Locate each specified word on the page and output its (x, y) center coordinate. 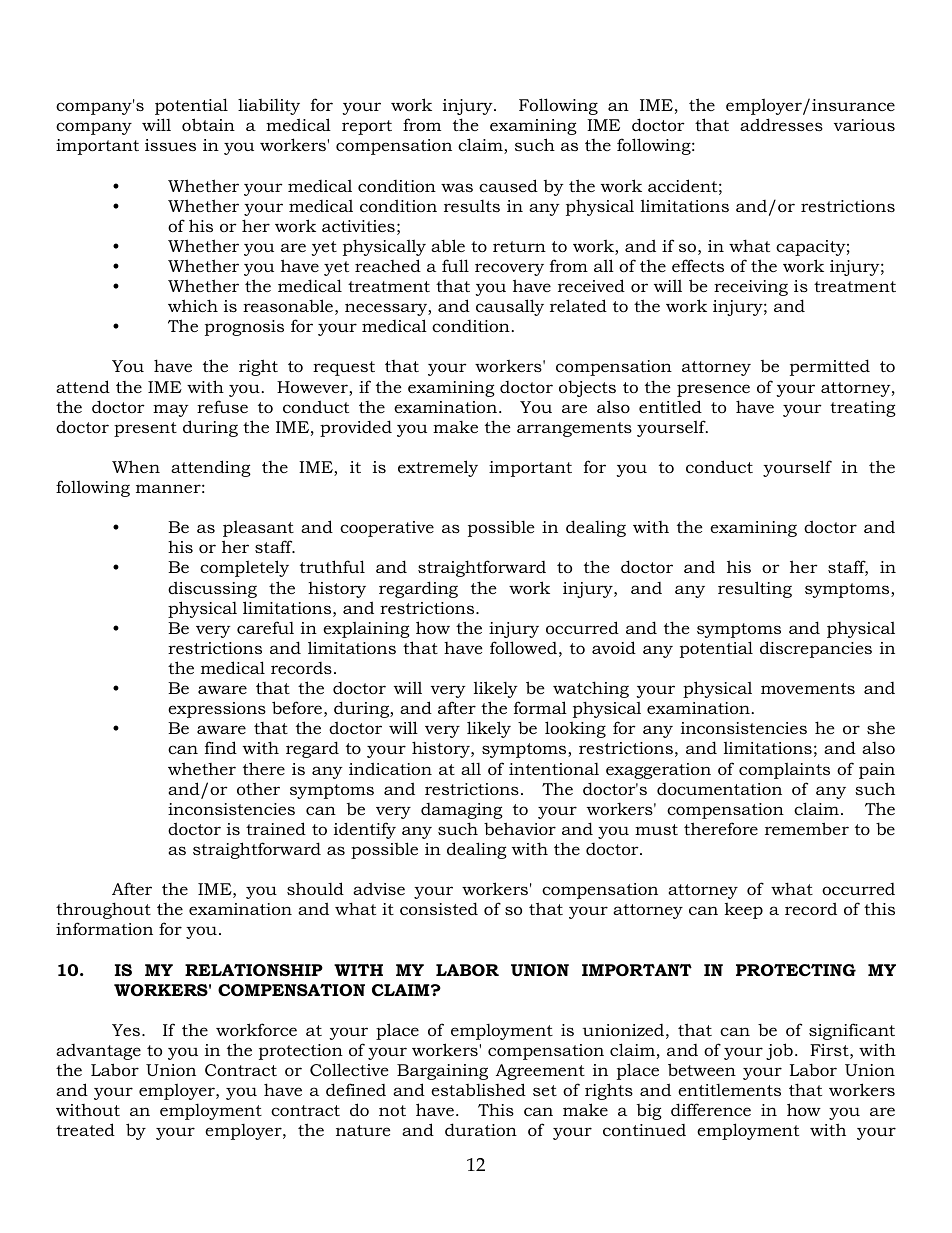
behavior (520, 828)
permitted (830, 367)
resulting (755, 589)
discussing (212, 589)
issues (170, 145)
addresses (781, 124)
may (171, 410)
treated (85, 1129)
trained (276, 828)
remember (807, 828)
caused (508, 185)
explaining (366, 629)
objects (587, 388)
